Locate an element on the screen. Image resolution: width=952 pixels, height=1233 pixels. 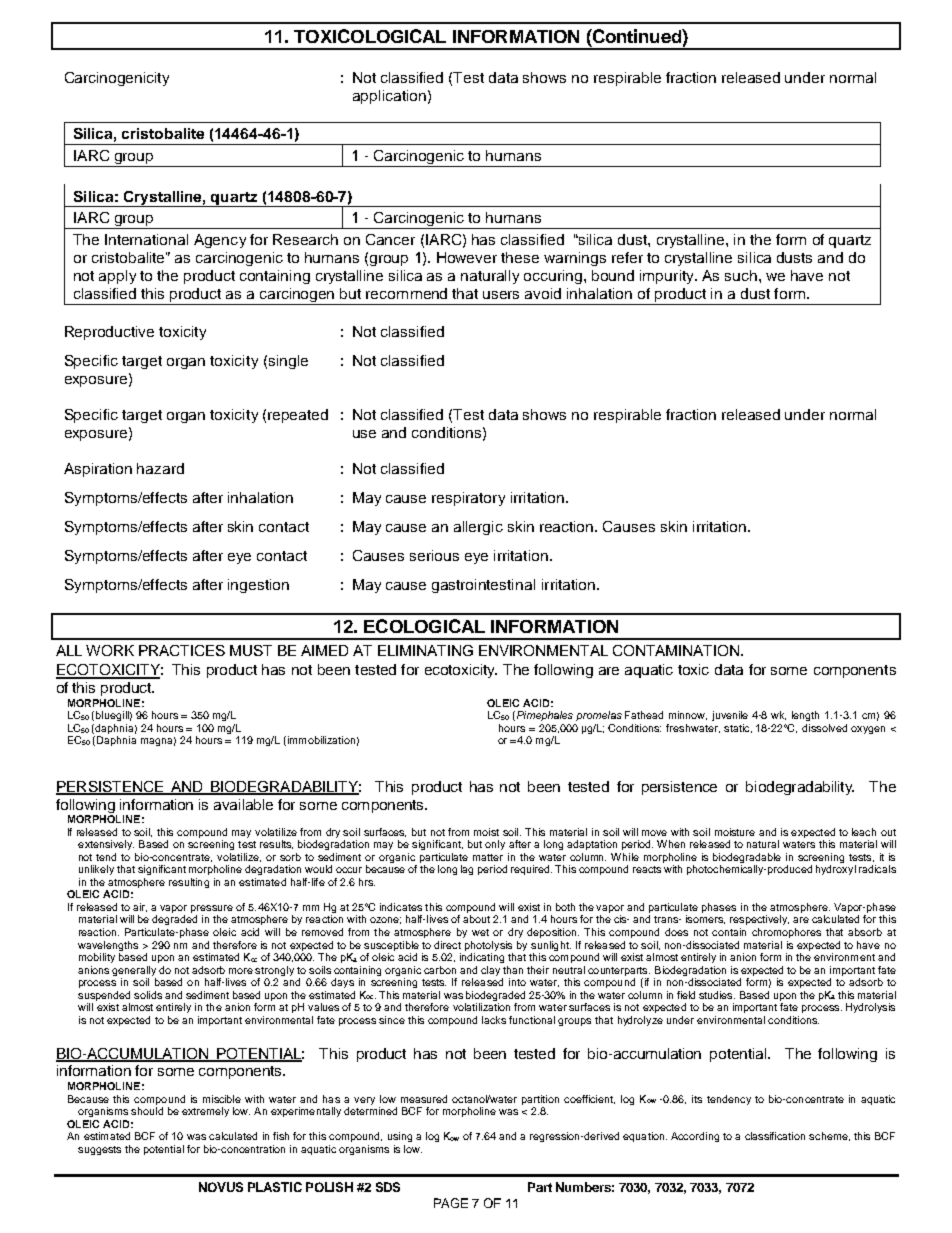
PRACTICES is located at coordinates (182, 650).
